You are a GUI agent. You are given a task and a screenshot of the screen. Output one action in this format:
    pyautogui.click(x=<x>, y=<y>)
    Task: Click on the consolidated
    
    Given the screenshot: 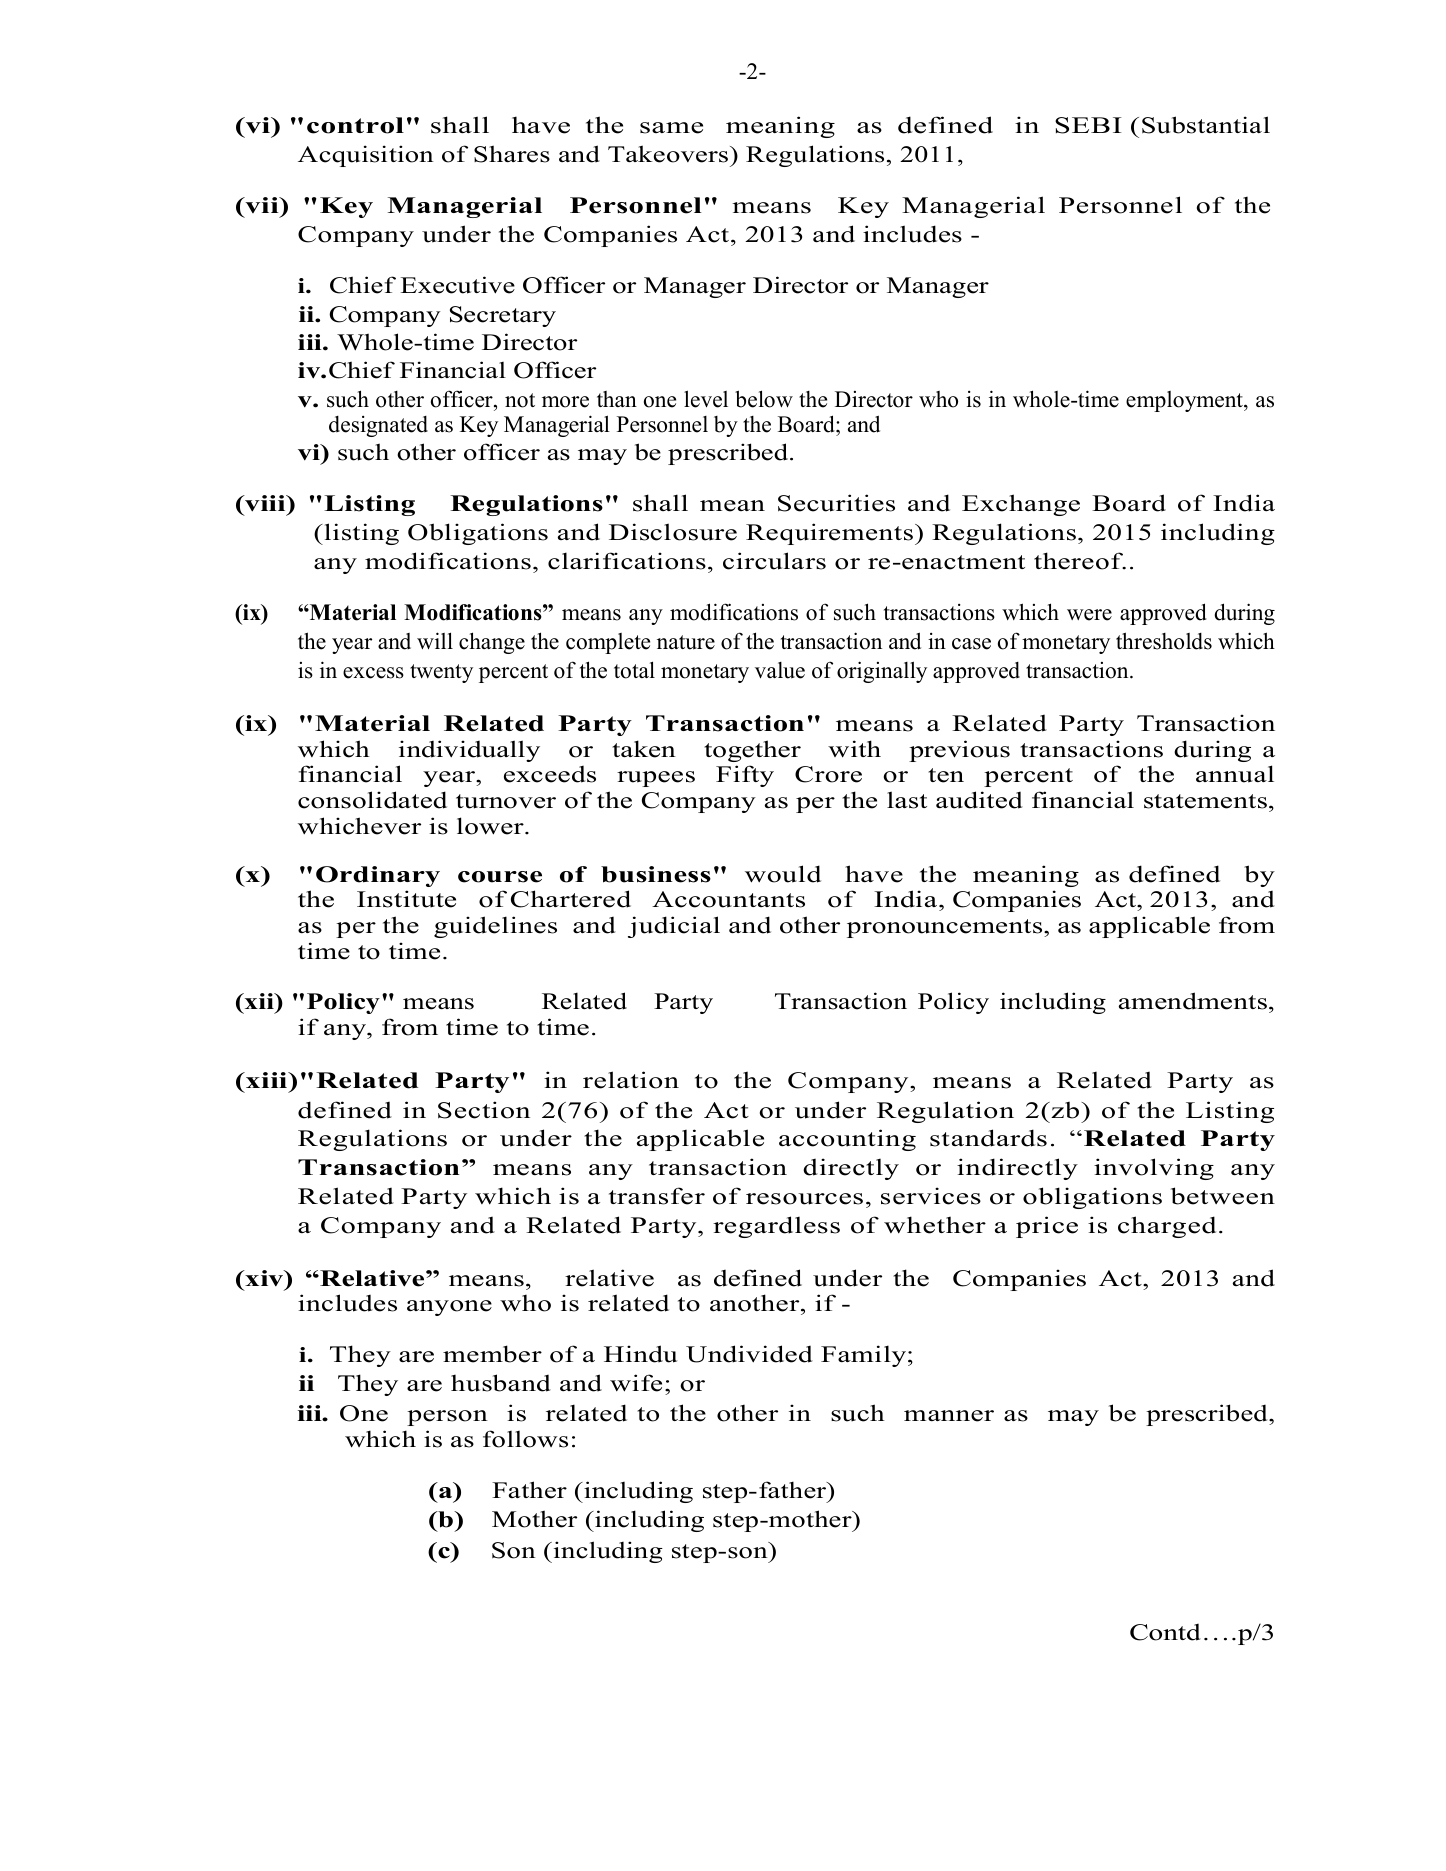 What is the action you would take?
    pyautogui.click(x=372, y=800)
